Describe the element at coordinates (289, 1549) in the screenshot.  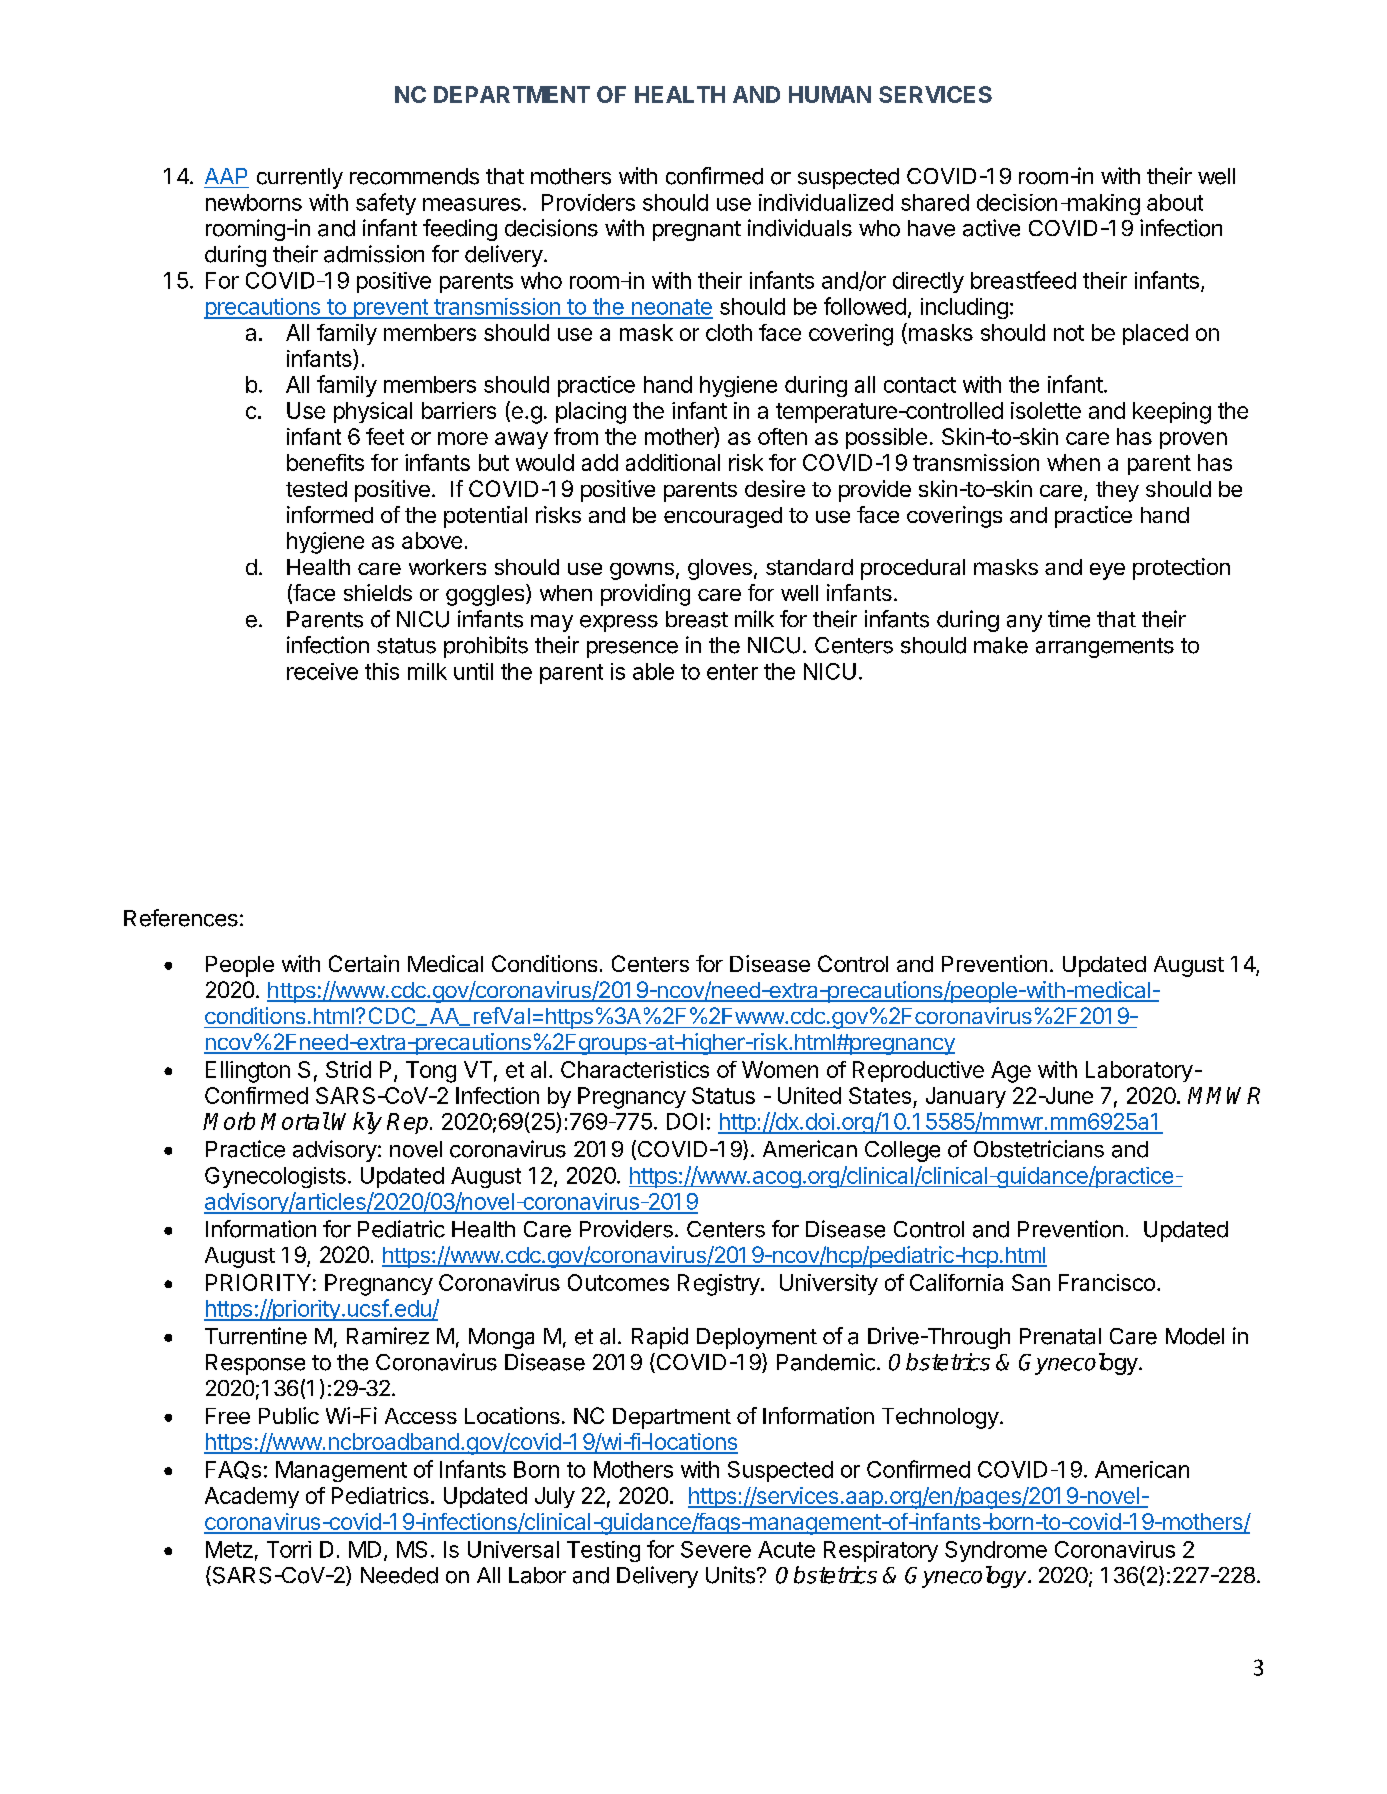
I see `Torri` at that location.
